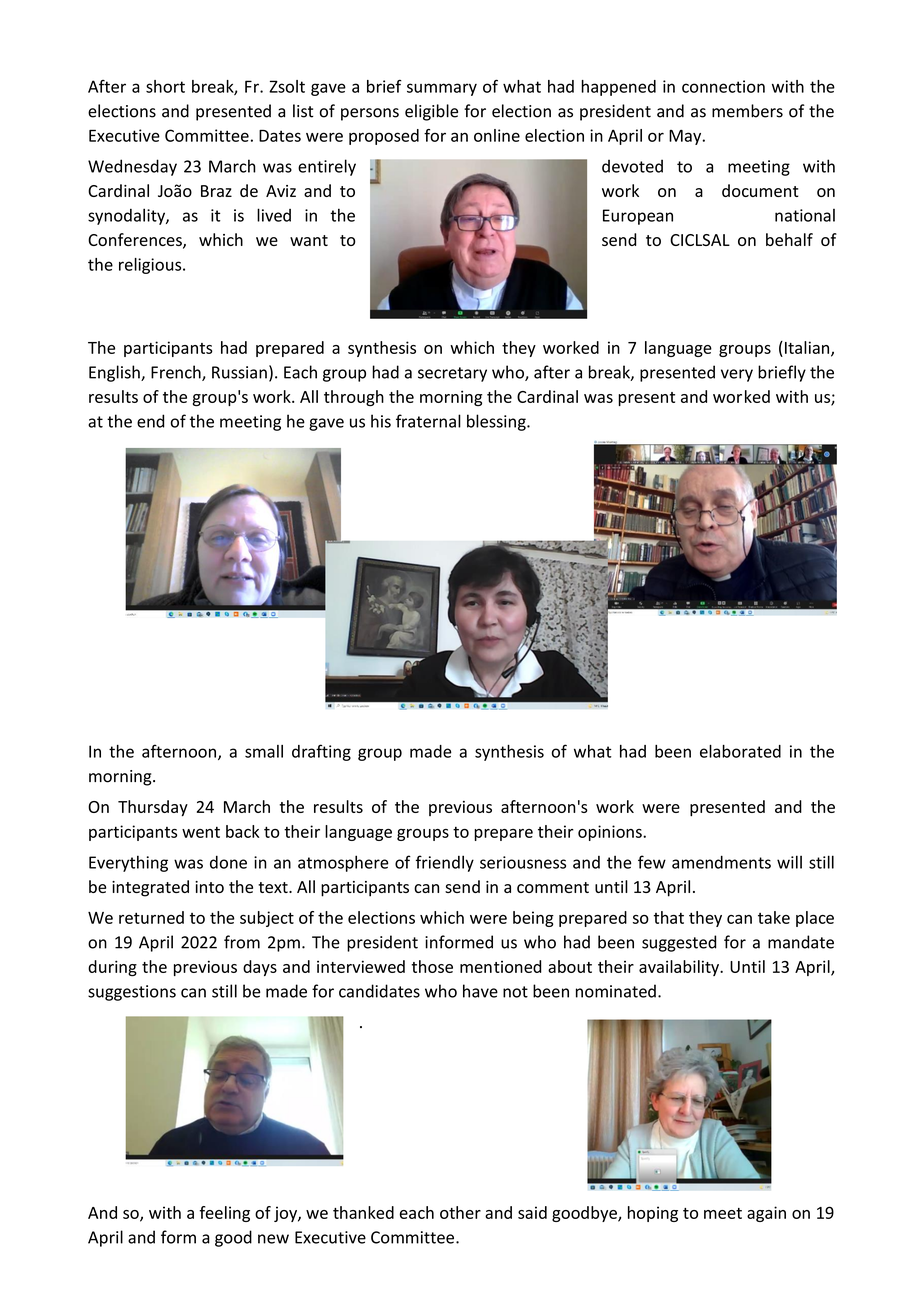 The height and width of the screenshot is (1307, 924). I want to click on feeling, so click(224, 1214).
